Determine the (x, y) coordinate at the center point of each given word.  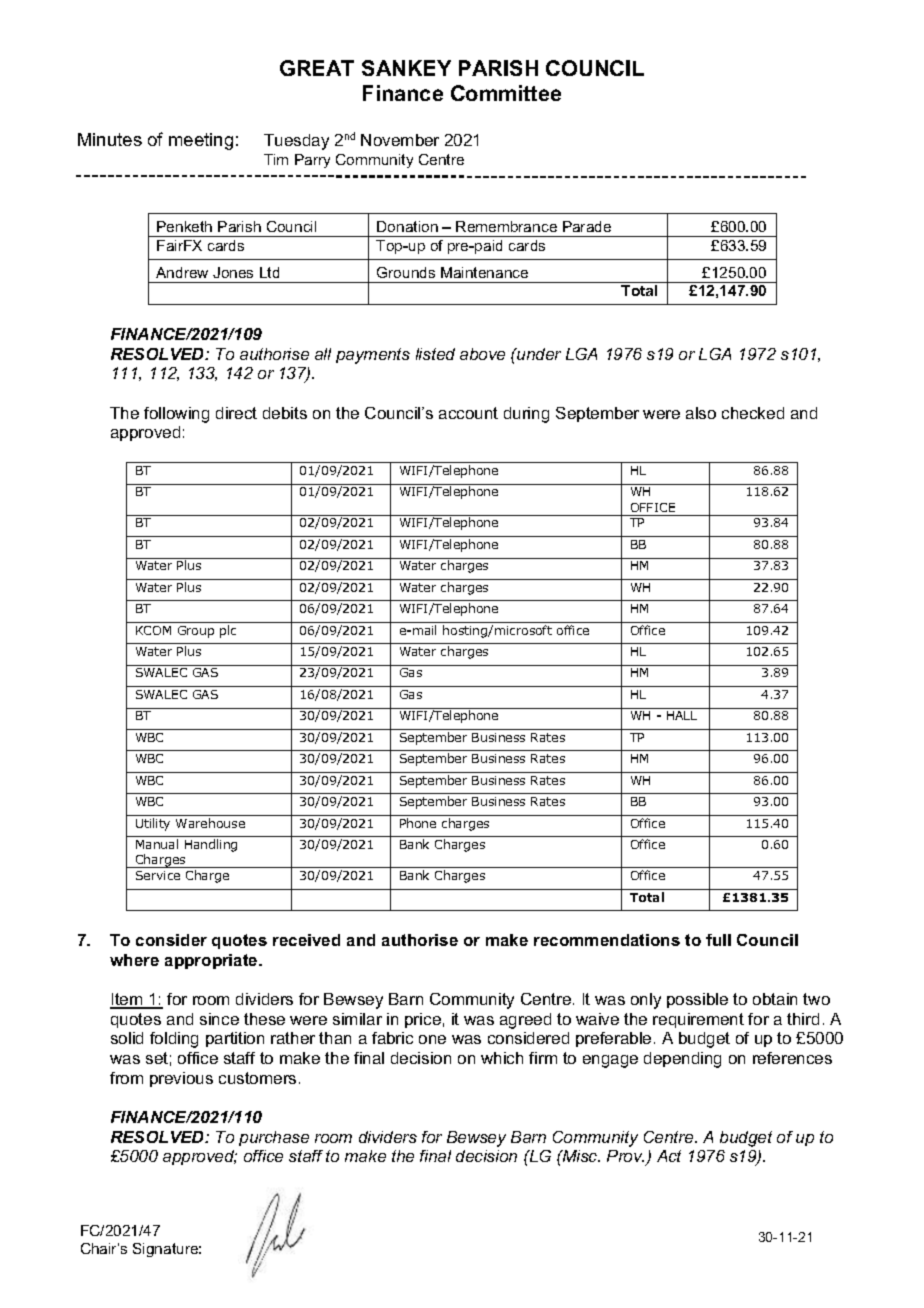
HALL (682, 715)
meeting (201, 141)
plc (228, 631)
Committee (506, 93)
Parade (587, 226)
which (502, 1058)
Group (196, 632)
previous (181, 1079)
